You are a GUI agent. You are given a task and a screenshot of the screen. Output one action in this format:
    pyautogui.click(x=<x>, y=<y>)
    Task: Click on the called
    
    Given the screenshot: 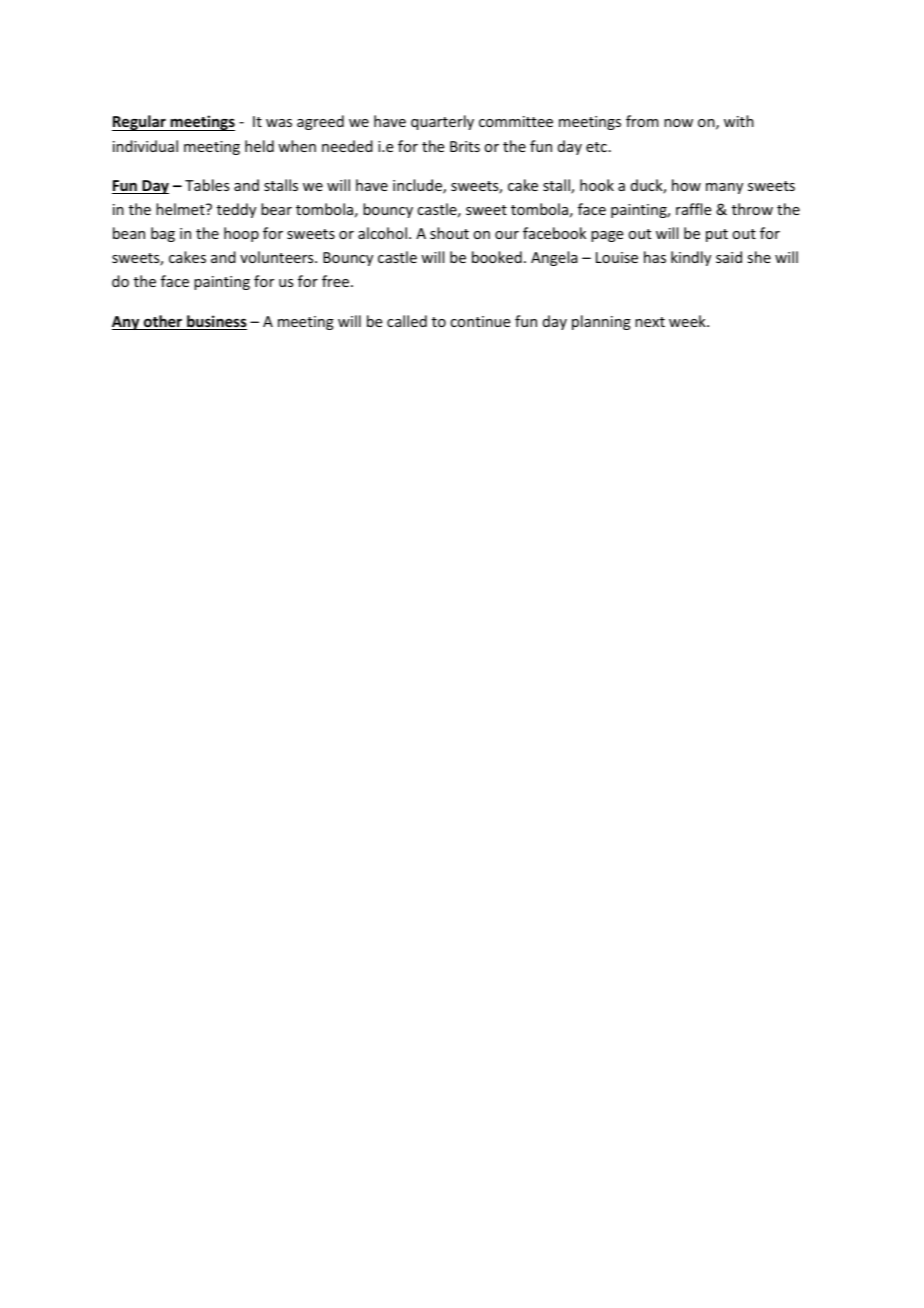 What is the action you would take?
    pyautogui.click(x=407, y=321)
